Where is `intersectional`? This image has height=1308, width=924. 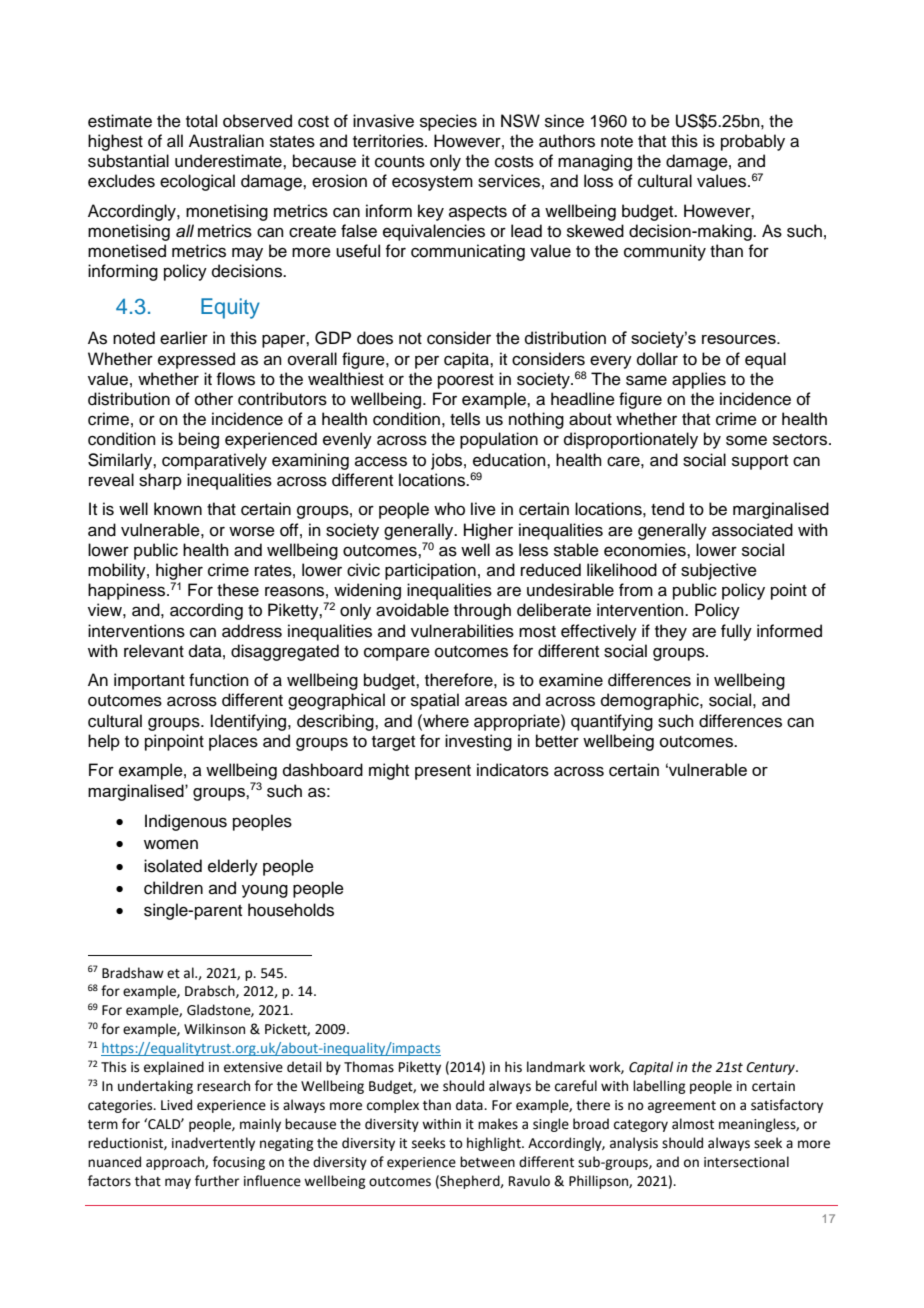
intersectional is located at coordinates (746, 1162).
